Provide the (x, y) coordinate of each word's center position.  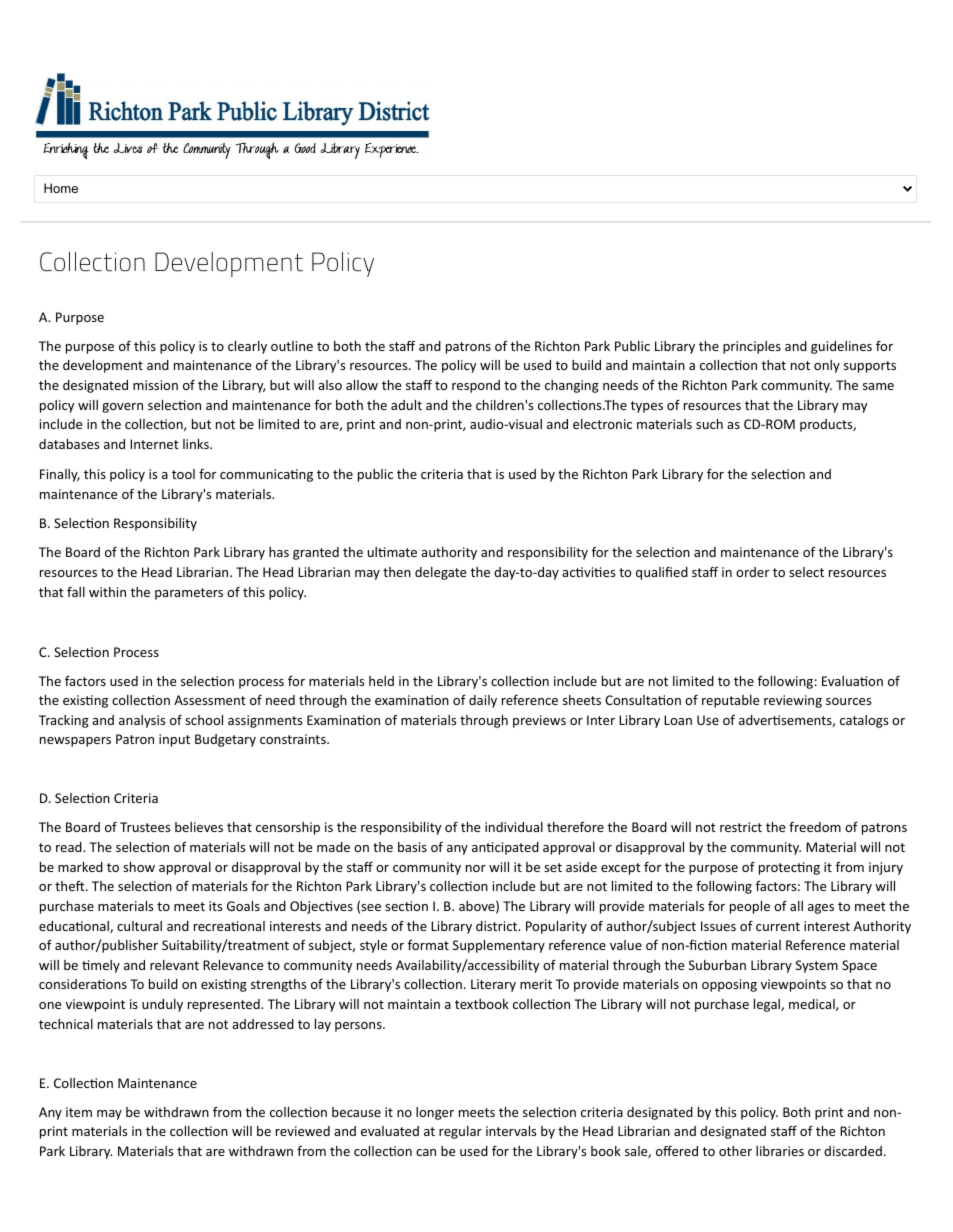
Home (61, 188)
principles (752, 347)
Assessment (210, 700)
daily (483, 701)
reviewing (793, 701)
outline (292, 346)
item (79, 1112)
